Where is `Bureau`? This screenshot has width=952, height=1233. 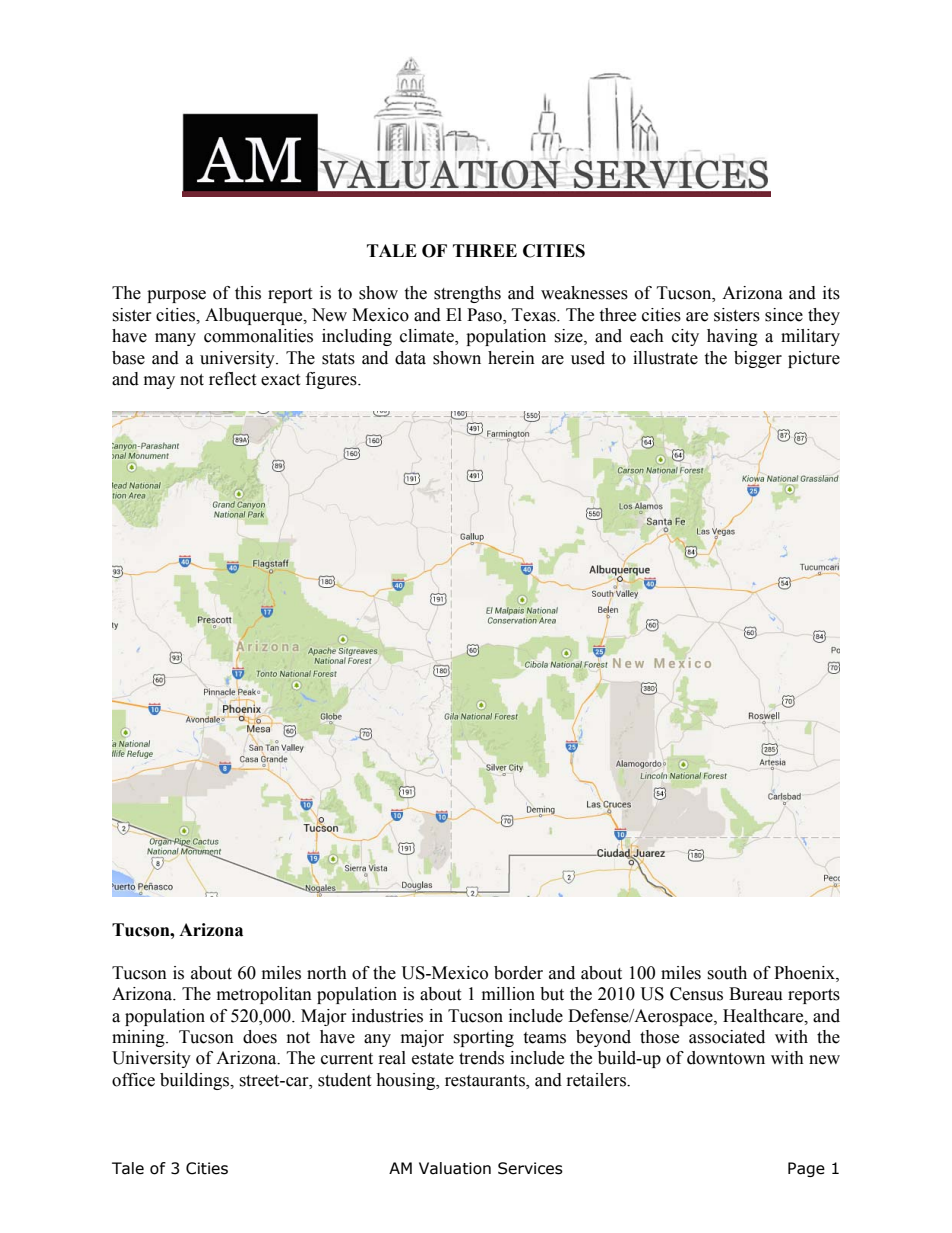 Bureau is located at coordinates (756, 994).
